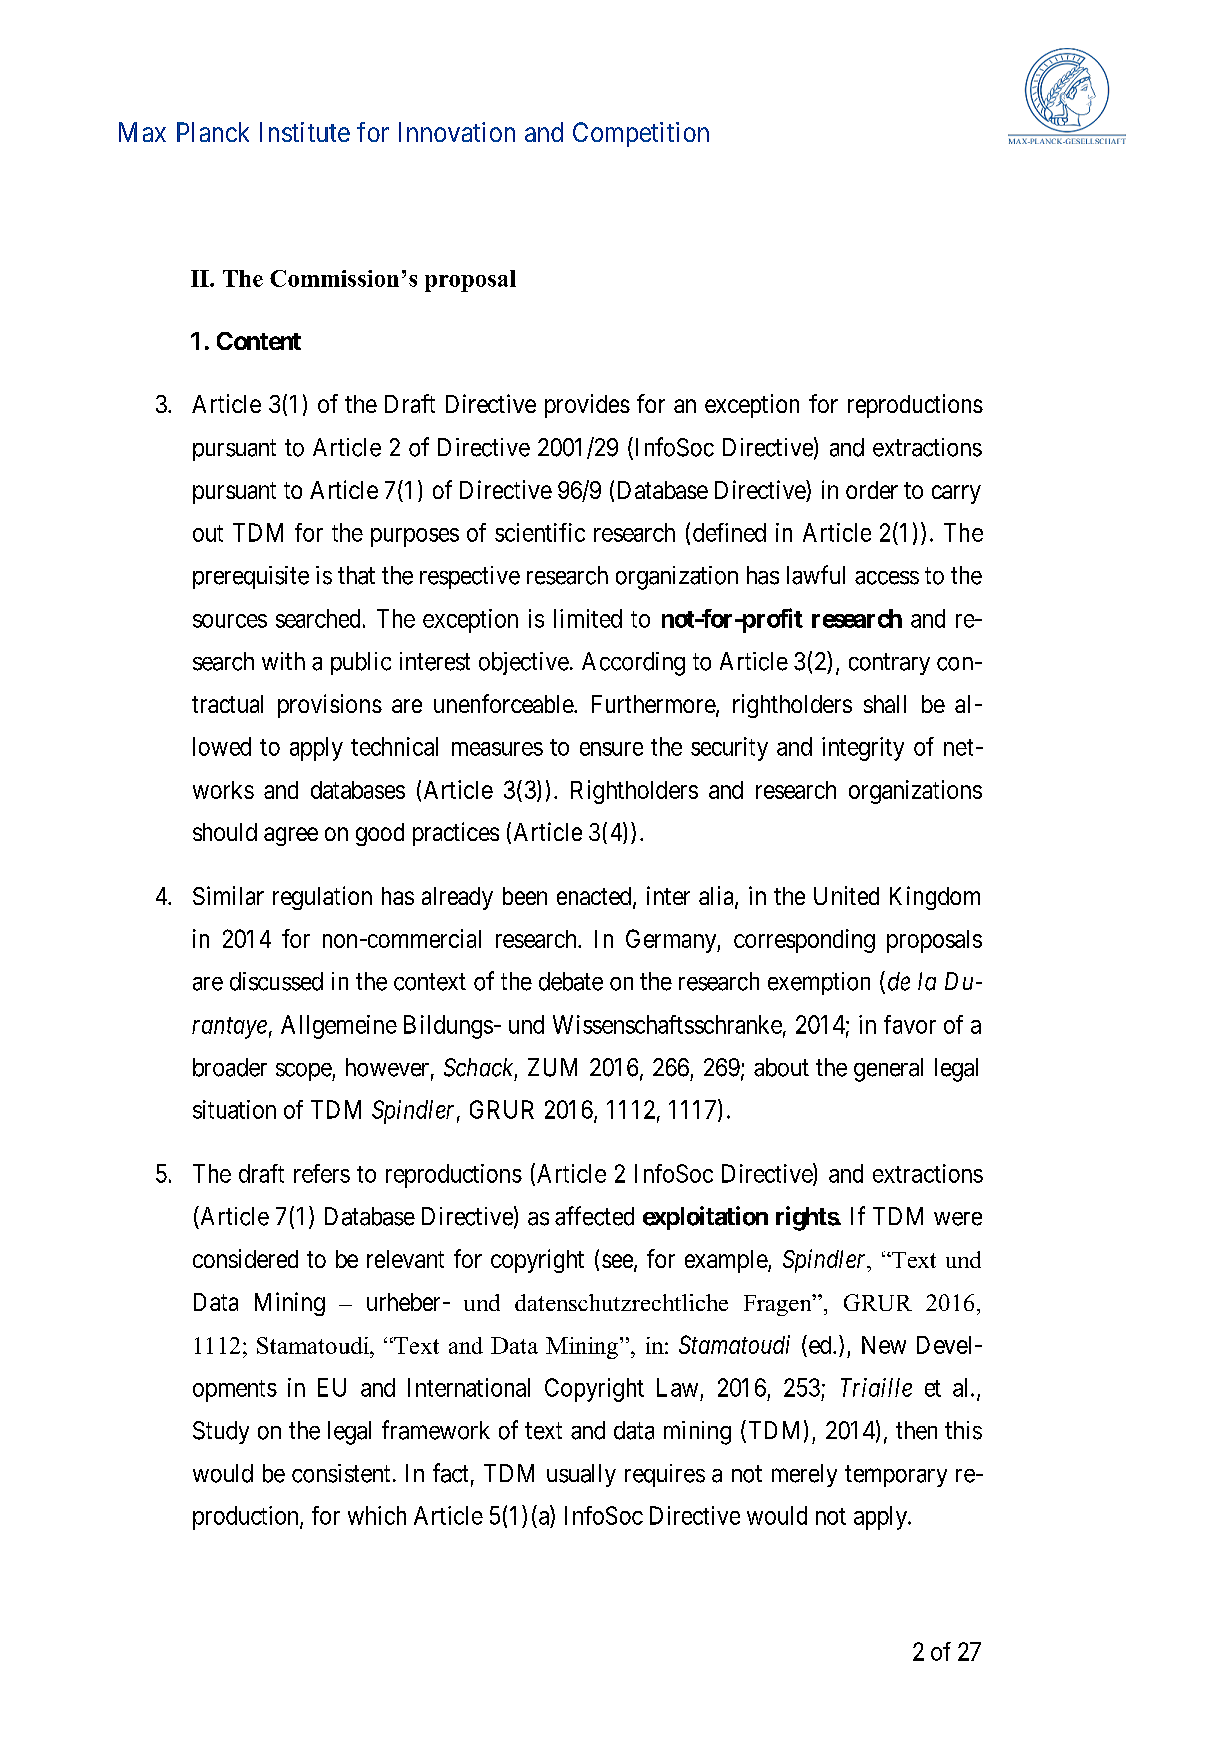  Describe the element at coordinates (819, 983) in the image. I see `exemption` at that location.
